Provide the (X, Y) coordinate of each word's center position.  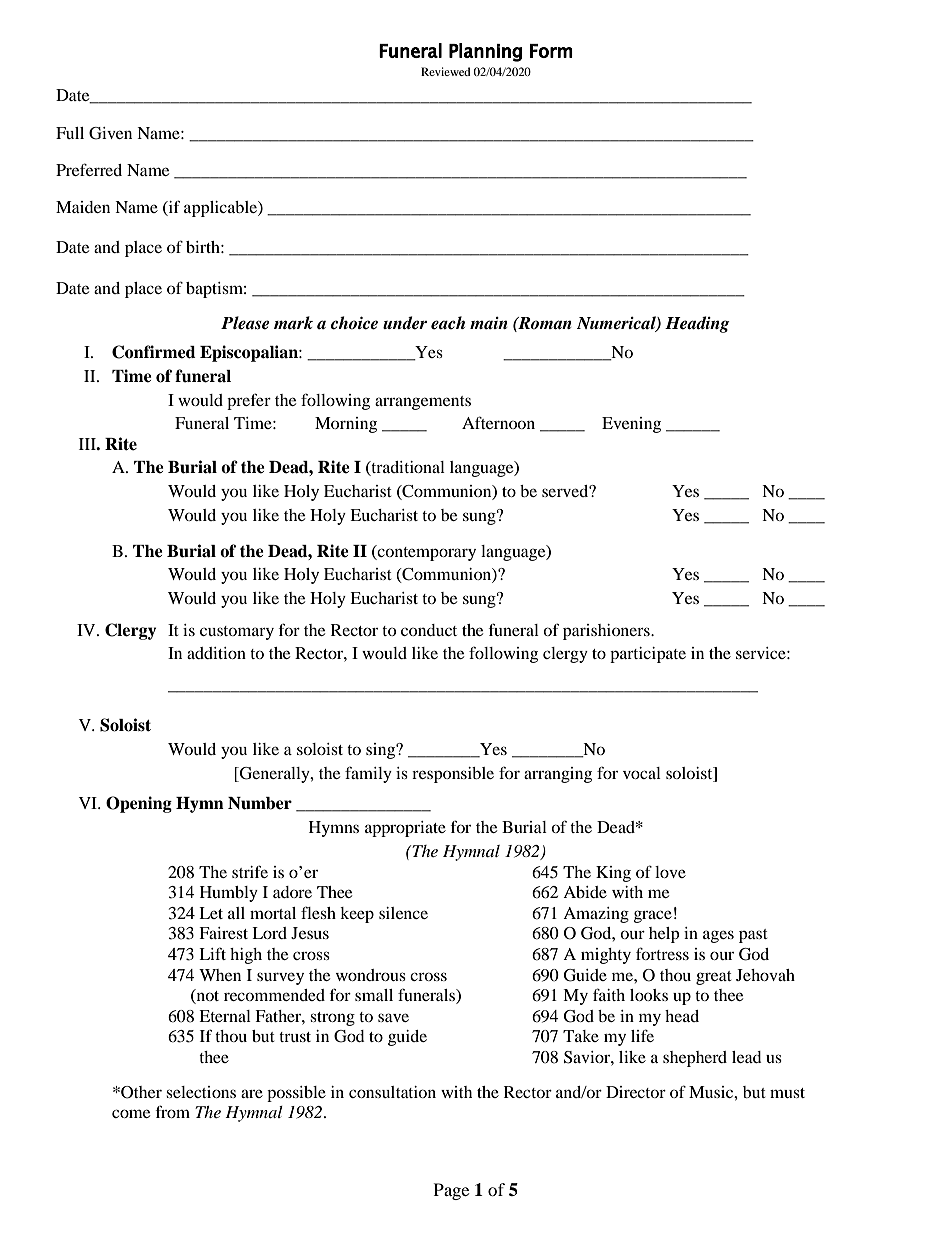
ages (718, 936)
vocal (642, 773)
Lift (212, 953)
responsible (453, 775)
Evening (631, 425)
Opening (139, 804)
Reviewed (446, 71)
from (173, 1111)
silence (403, 913)
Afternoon (498, 422)
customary (237, 633)
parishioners (607, 632)
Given (110, 133)
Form (551, 51)
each (448, 323)
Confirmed (154, 352)
